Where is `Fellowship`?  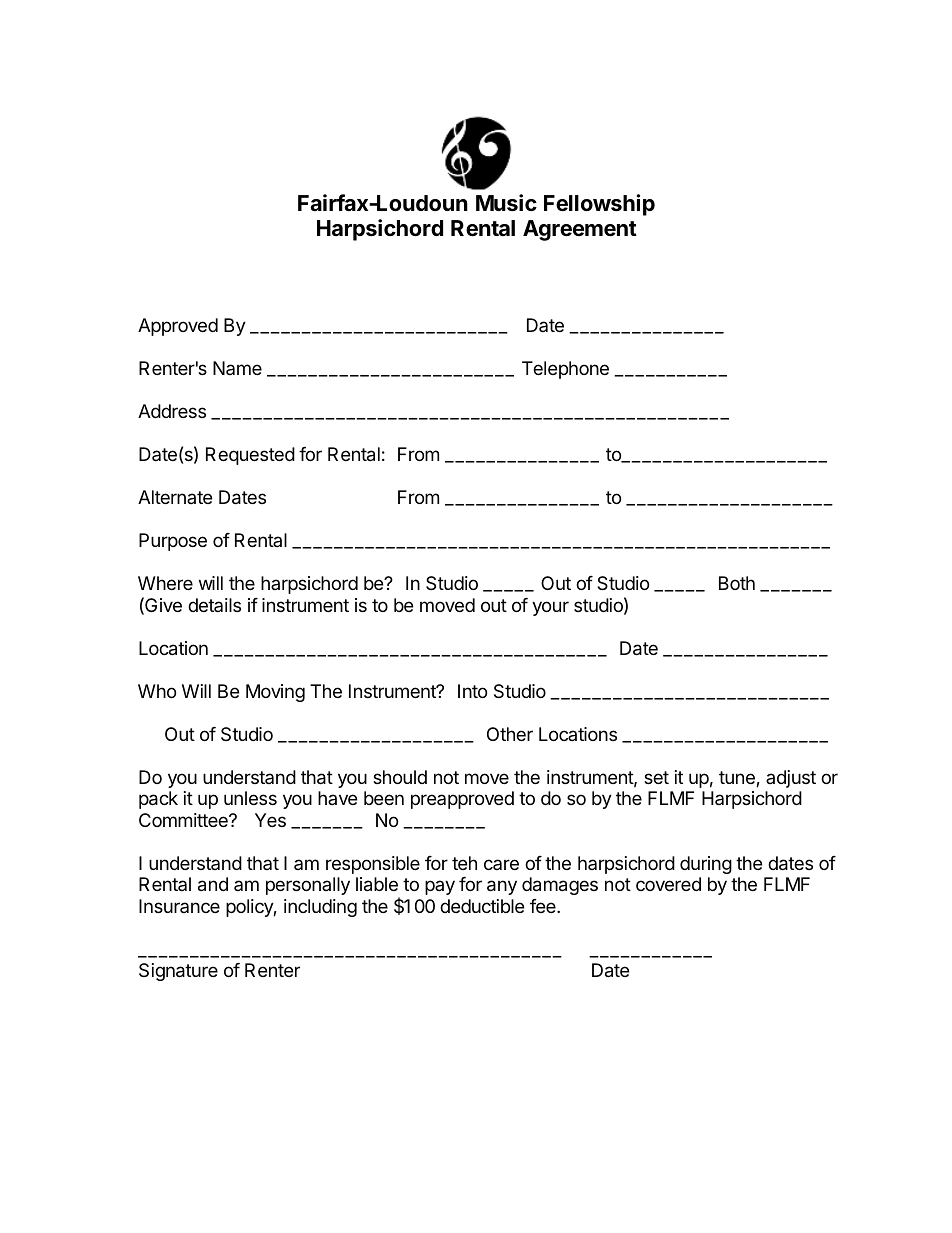
Fellowship is located at coordinates (599, 205).
